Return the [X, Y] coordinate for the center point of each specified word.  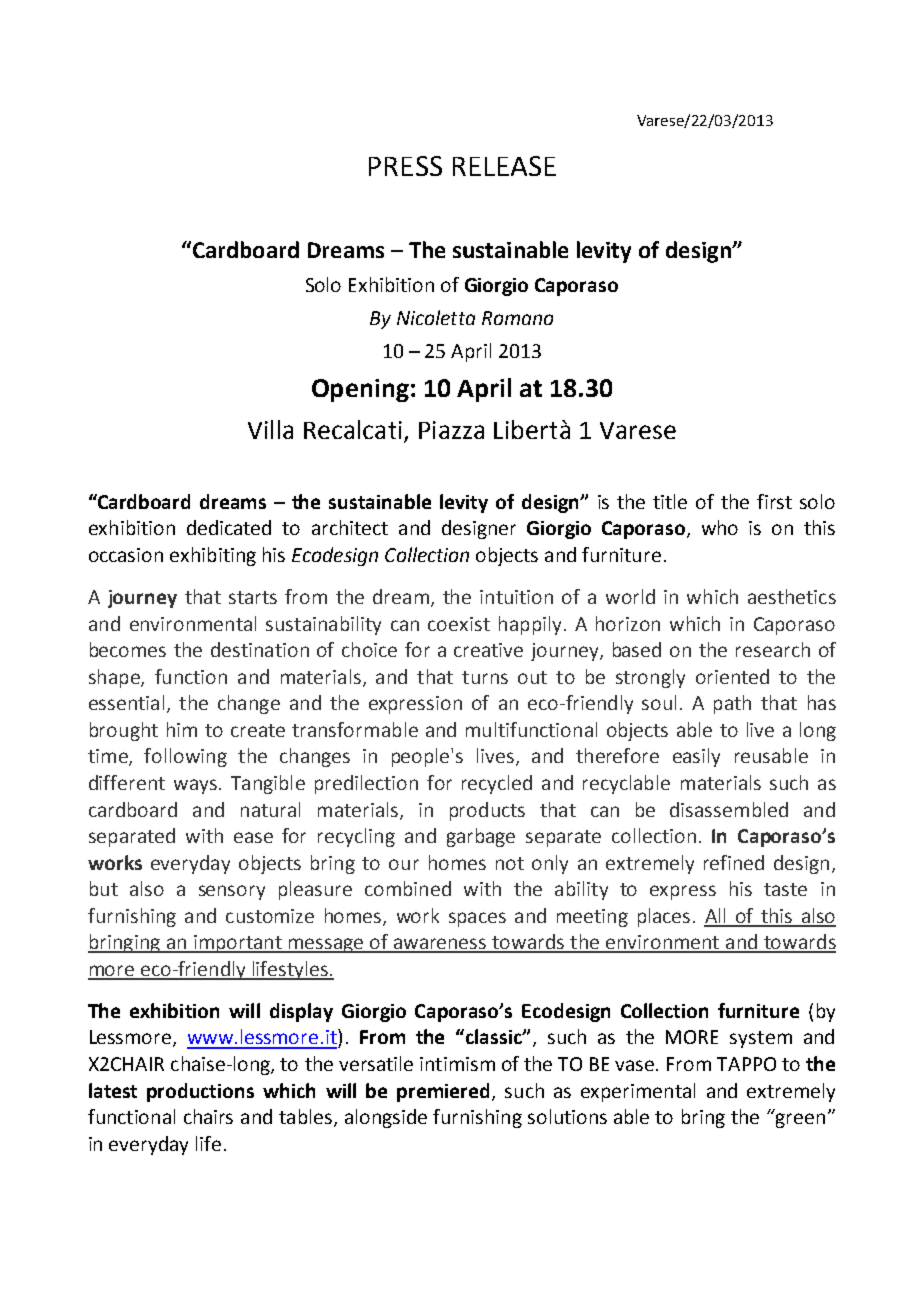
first [774, 501]
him [182, 729]
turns [485, 677]
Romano [517, 318]
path [732, 704]
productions [200, 1092]
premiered [443, 1092]
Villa [270, 429]
